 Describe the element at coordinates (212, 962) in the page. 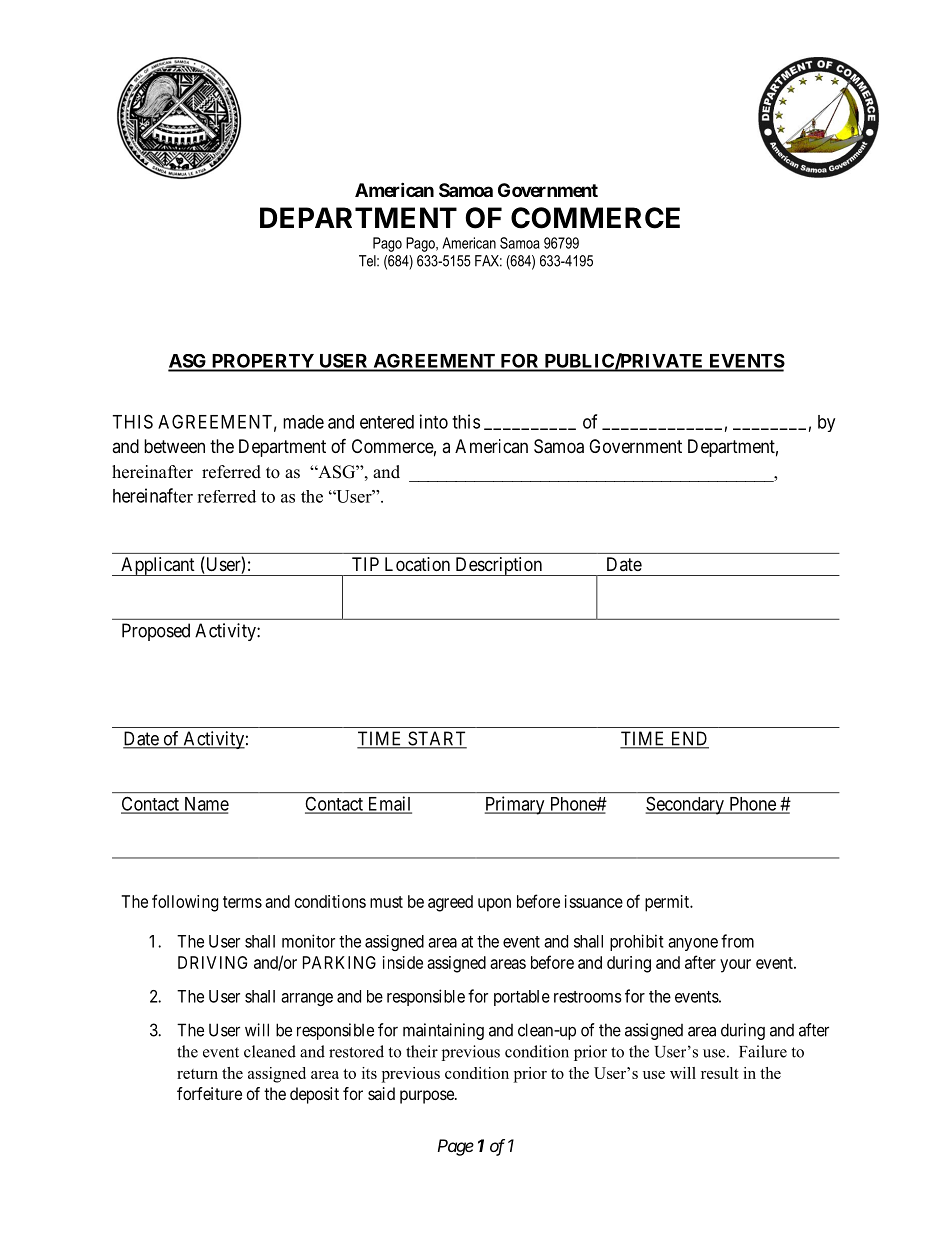

I see `DRIVING` at that location.
